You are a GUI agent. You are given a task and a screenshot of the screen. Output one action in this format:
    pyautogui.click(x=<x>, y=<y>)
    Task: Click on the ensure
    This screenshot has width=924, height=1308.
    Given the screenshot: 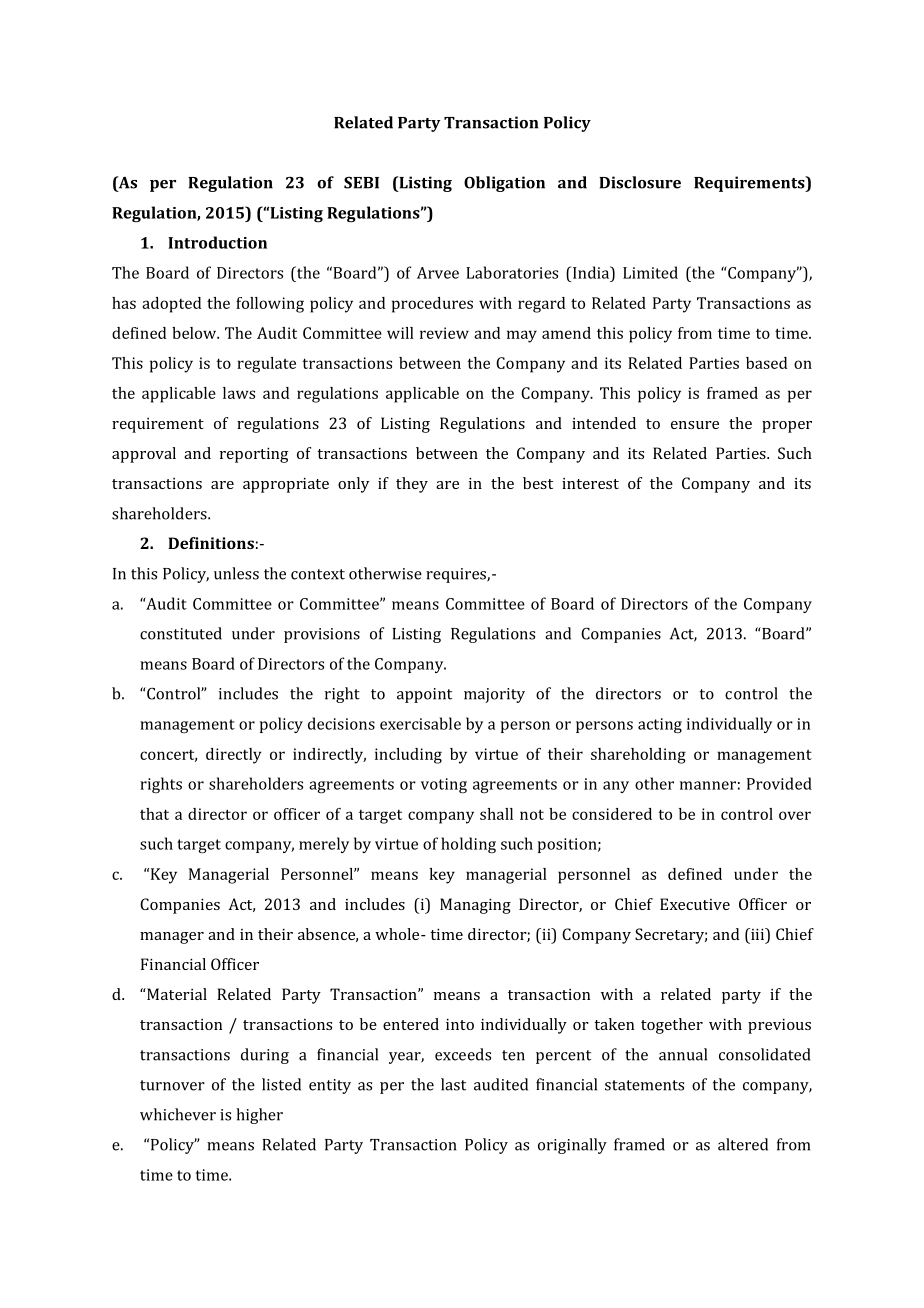 What is the action you would take?
    pyautogui.click(x=695, y=425)
